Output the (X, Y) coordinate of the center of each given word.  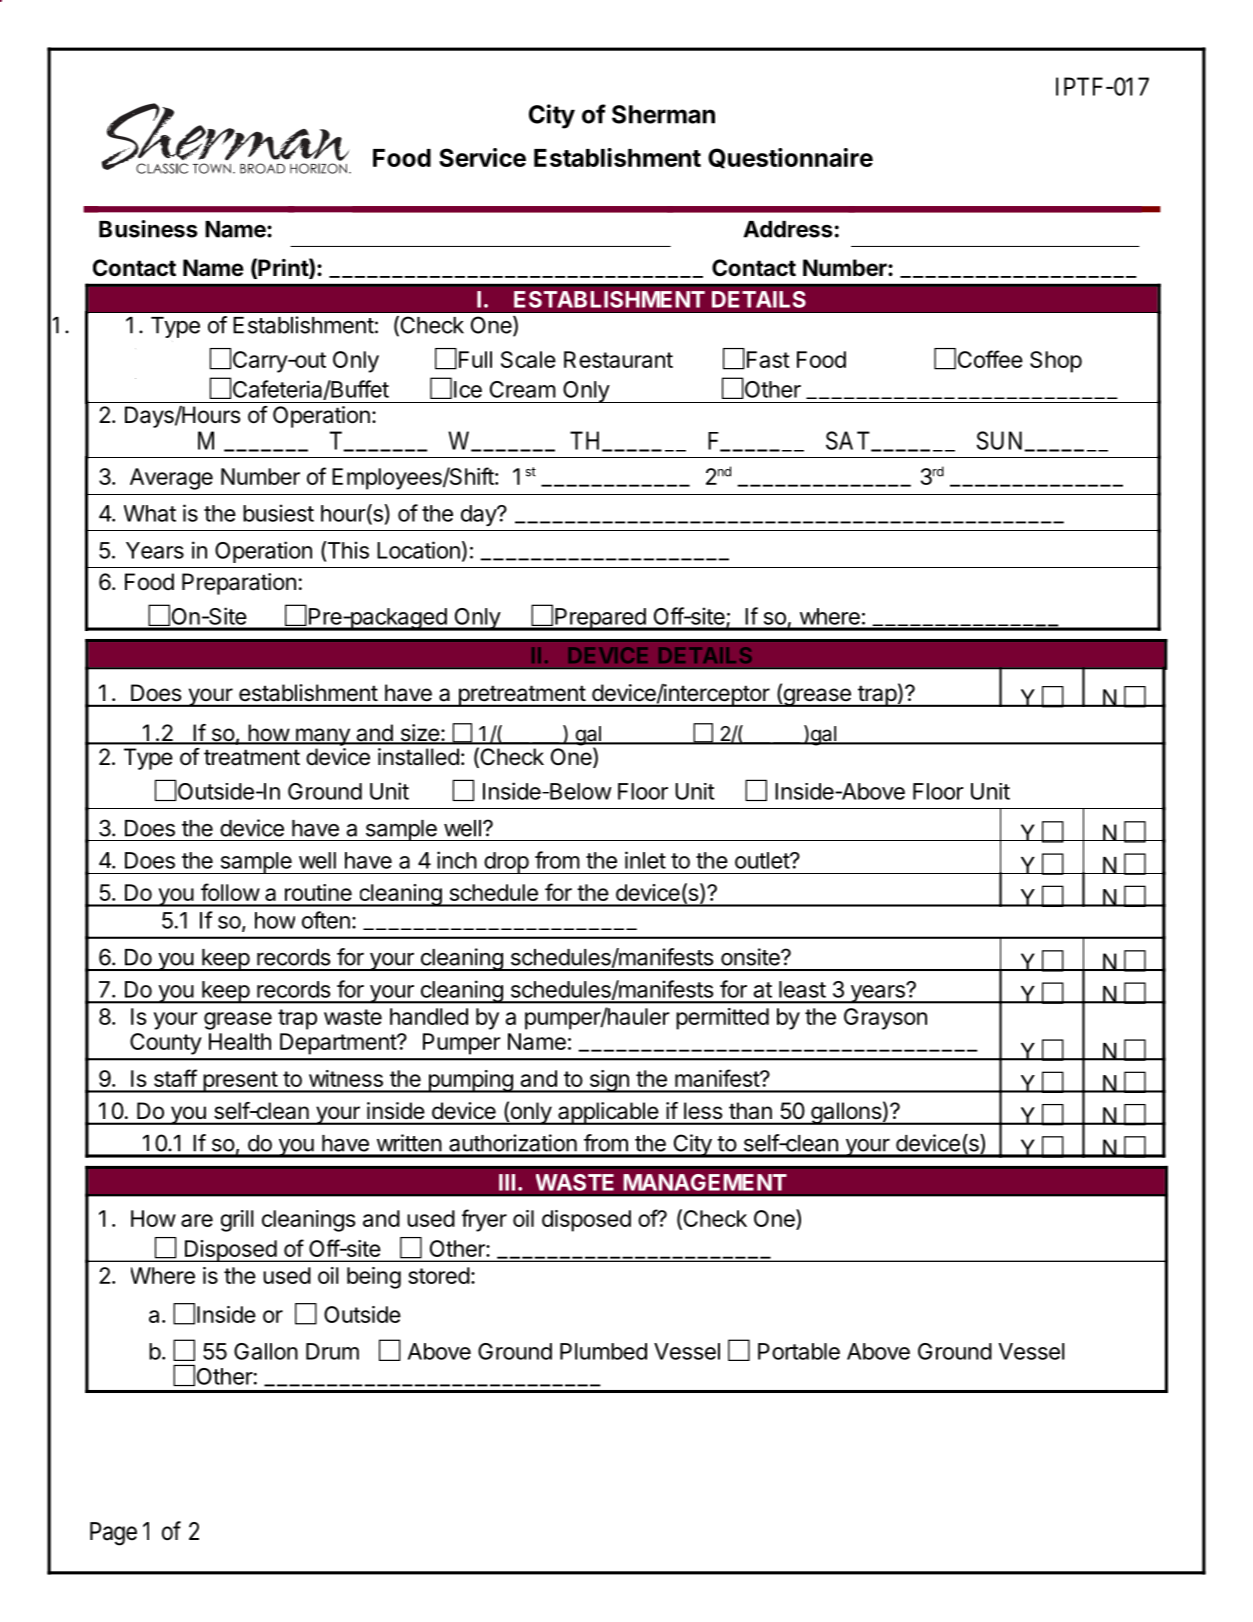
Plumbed (603, 1351)
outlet (763, 860)
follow (230, 892)
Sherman (663, 114)
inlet (645, 860)
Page (113, 1534)
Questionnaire (790, 158)
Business (148, 229)
